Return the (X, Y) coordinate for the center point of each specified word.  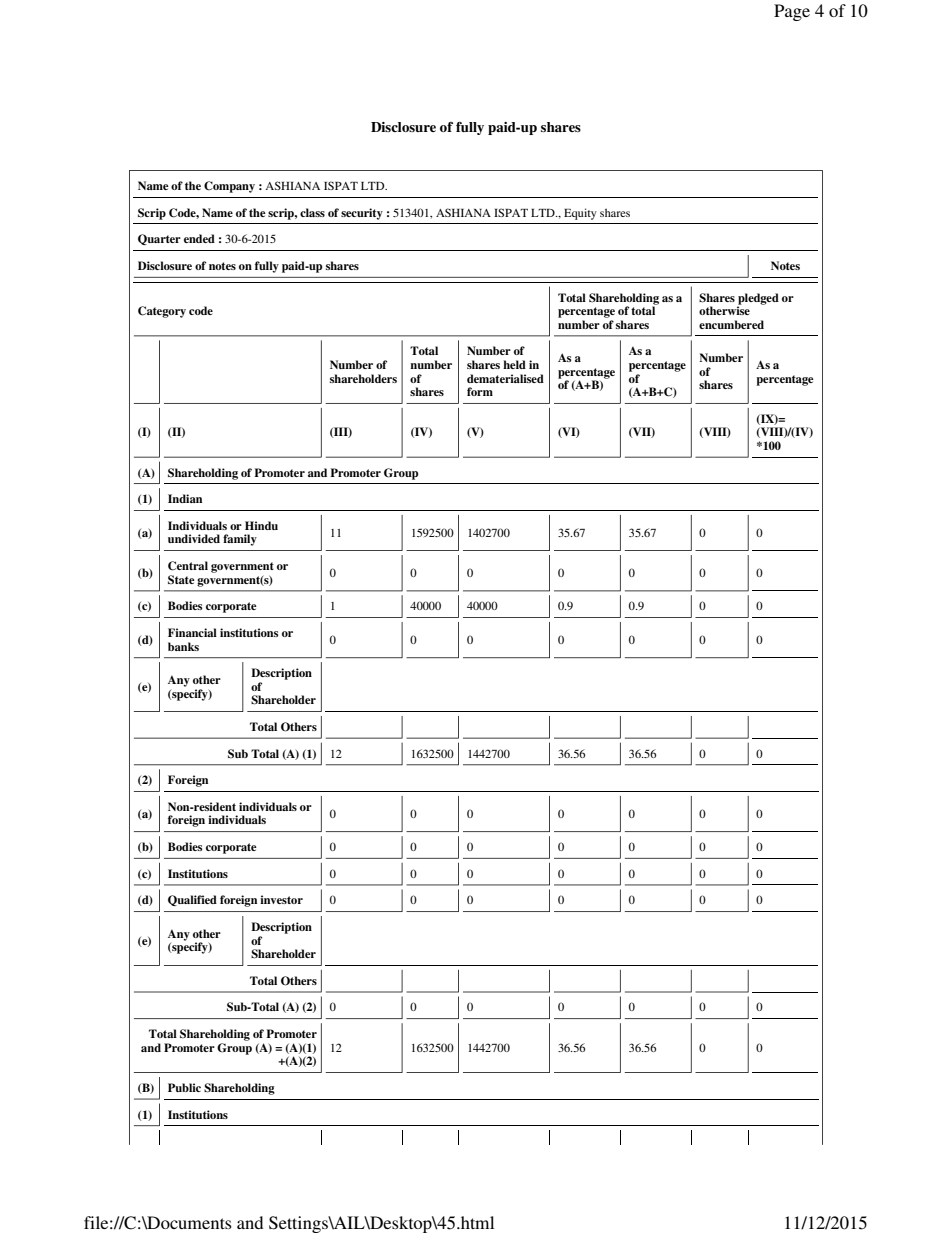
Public (184, 1087)
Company (229, 187)
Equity (580, 214)
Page (792, 12)
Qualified (192, 900)
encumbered (731, 324)
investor (281, 899)
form (480, 391)
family (240, 540)
